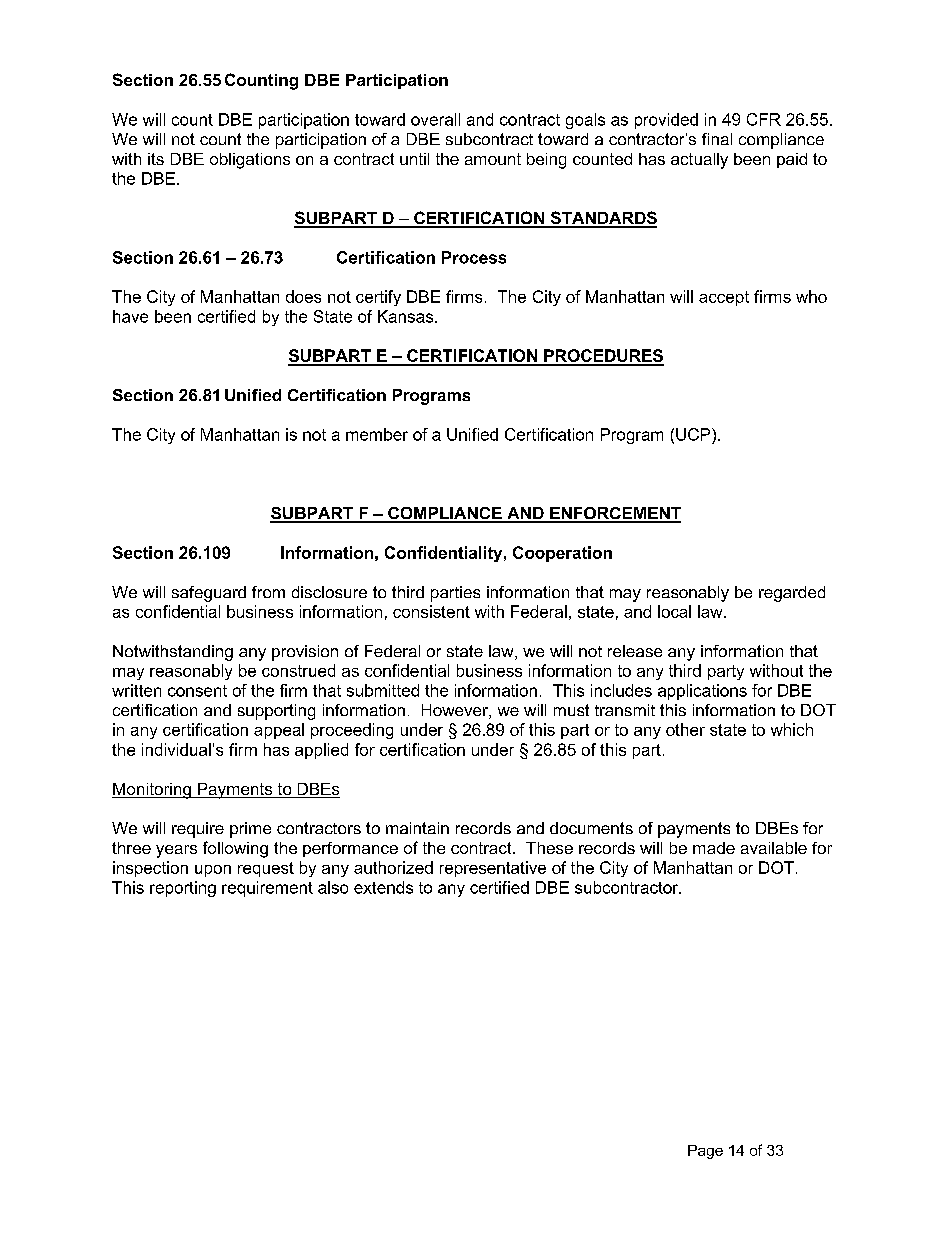 Image resolution: width=952 pixels, height=1233 pixels. Describe the element at coordinates (250, 161) in the screenshot. I see `obligations` at that location.
